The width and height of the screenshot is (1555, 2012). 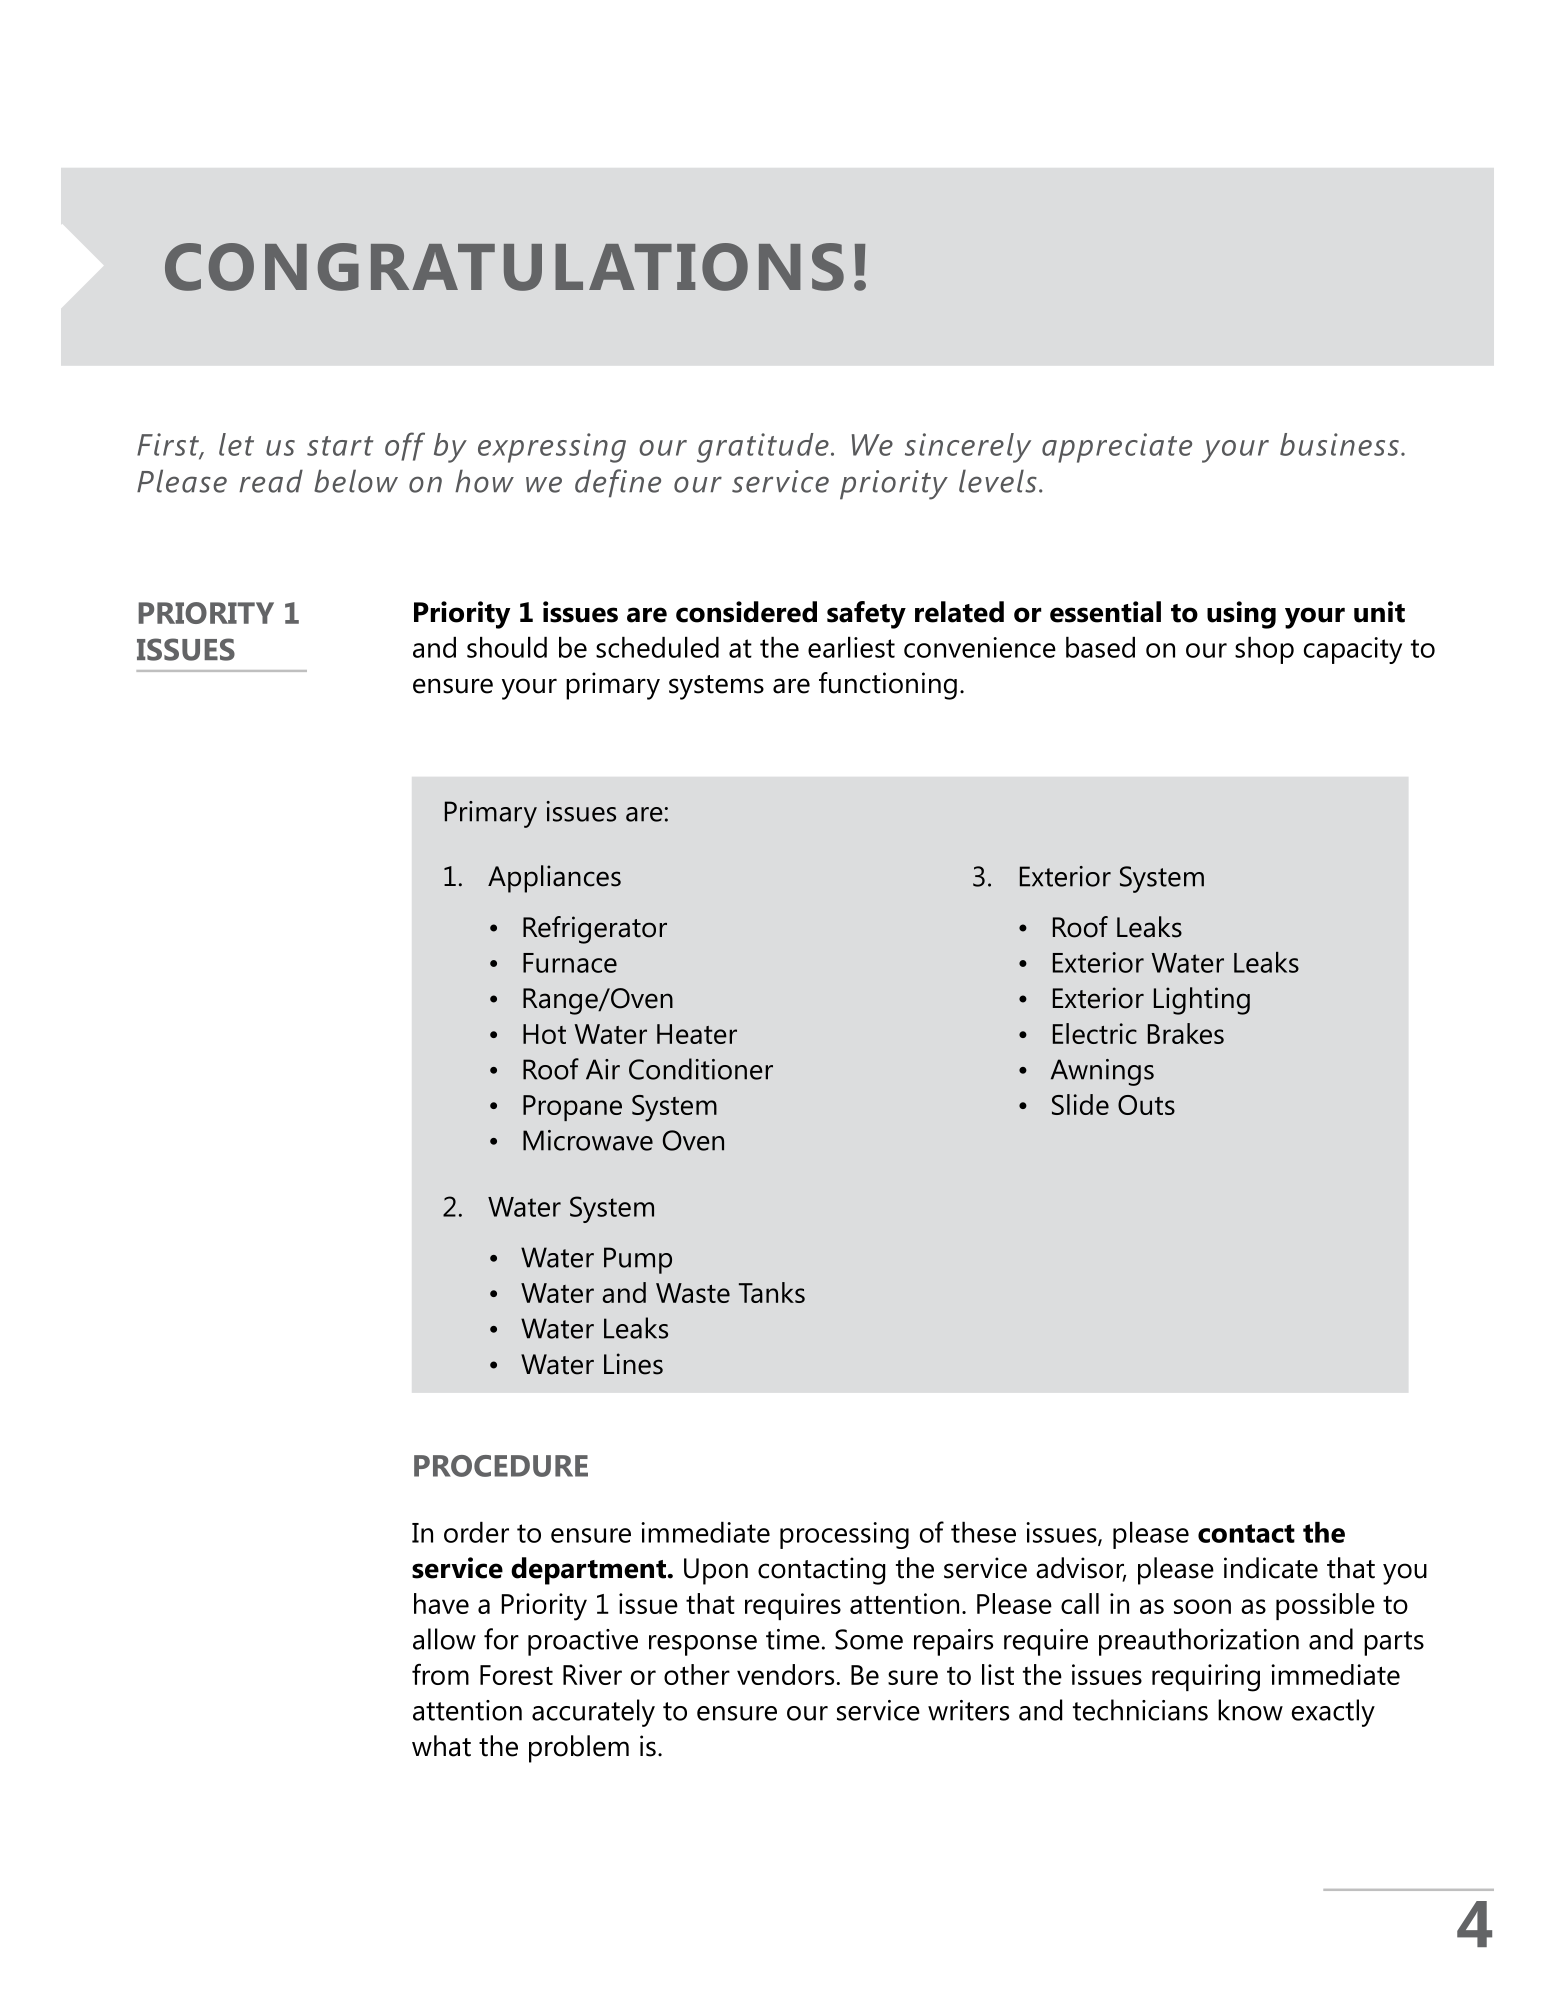 I want to click on Heater, so click(x=697, y=1034).
